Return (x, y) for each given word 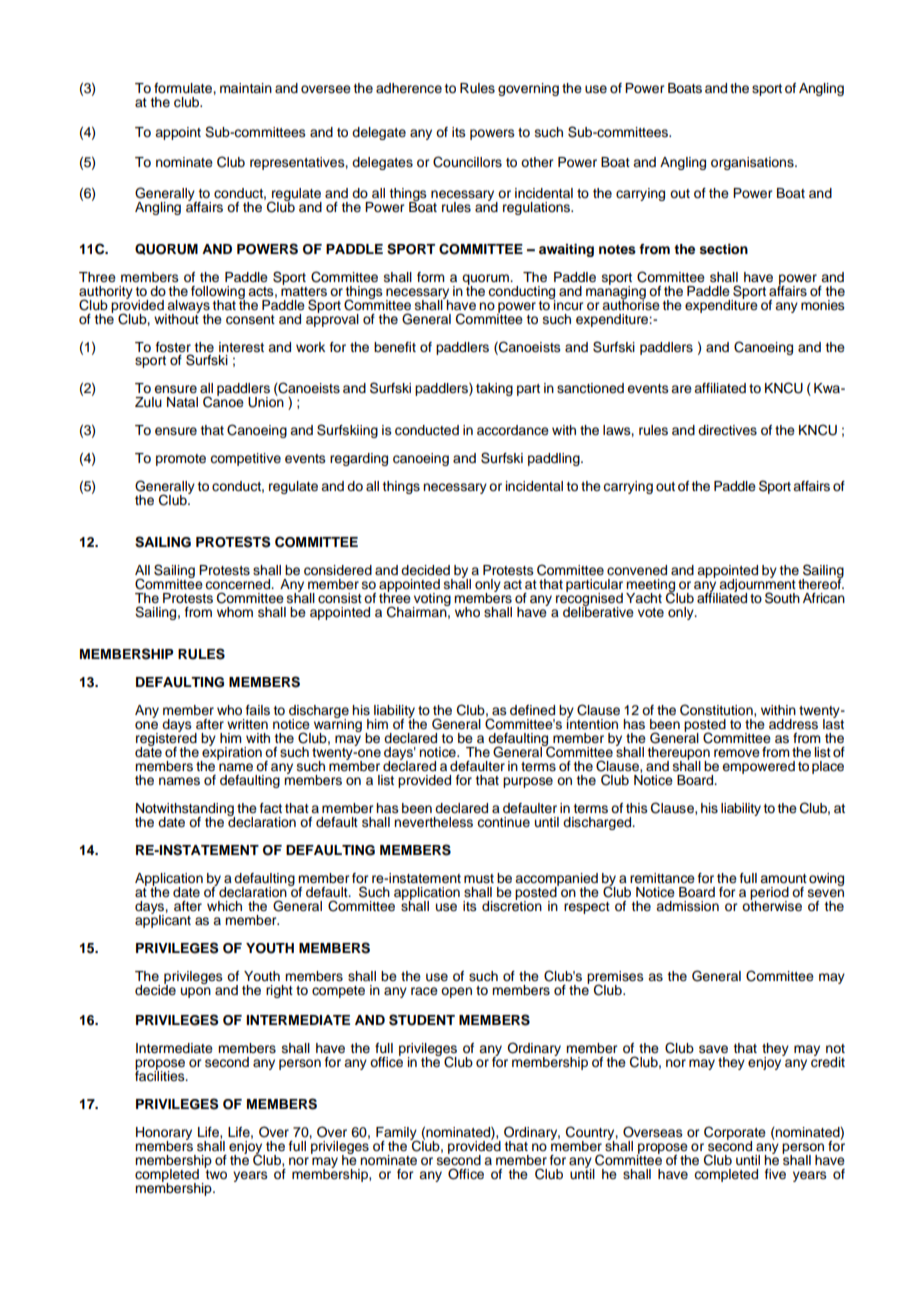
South (782, 598)
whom (235, 612)
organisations (753, 163)
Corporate (735, 1134)
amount (783, 878)
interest (241, 347)
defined (532, 710)
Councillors (467, 162)
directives (727, 430)
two (215, 1173)
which (224, 906)
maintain (246, 88)
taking (494, 389)
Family (397, 1134)
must (479, 879)
